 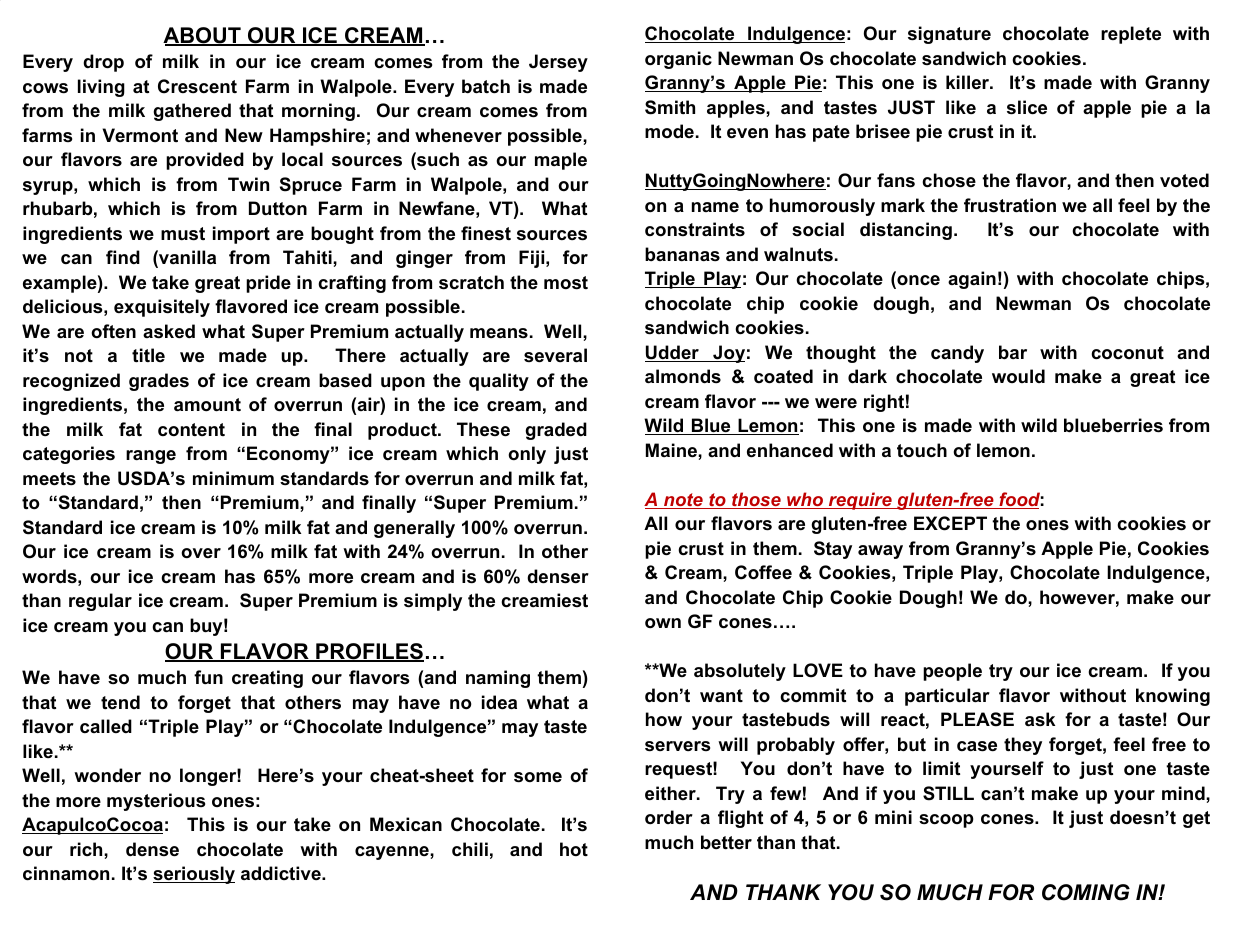 What do you see at coordinates (151, 457) in the screenshot?
I see `range` at bounding box center [151, 457].
